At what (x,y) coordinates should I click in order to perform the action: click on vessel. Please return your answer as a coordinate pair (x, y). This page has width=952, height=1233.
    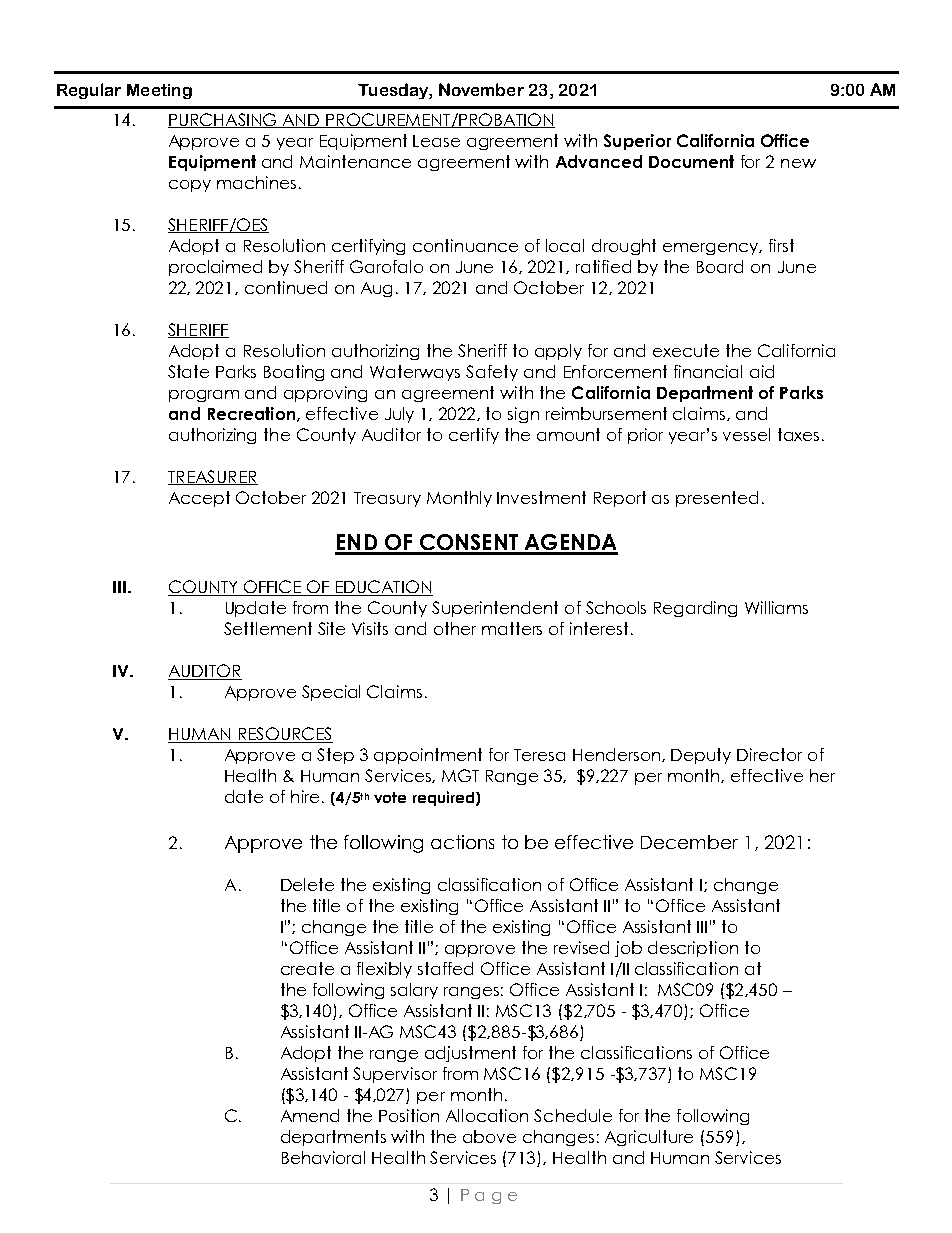
    Looking at the image, I should click on (746, 434).
